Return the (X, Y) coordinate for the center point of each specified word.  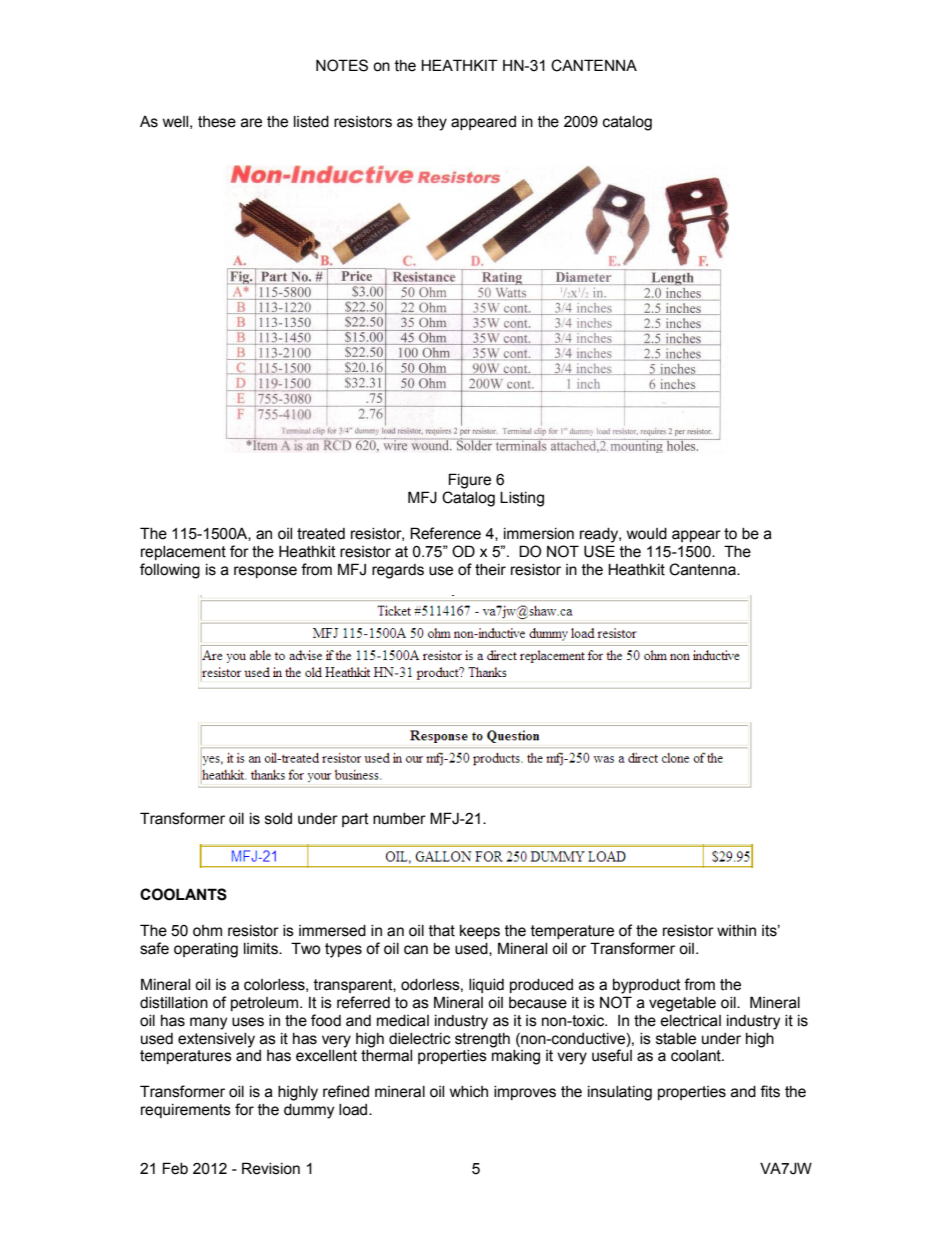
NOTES (342, 65)
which (469, 1092)
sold (278, 819)
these (217, 122)
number (399, 819)
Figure (470, 481)
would (647, 534)
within (736, 931)
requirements (186, 1111)
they (432, 123)
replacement (183, 553)
